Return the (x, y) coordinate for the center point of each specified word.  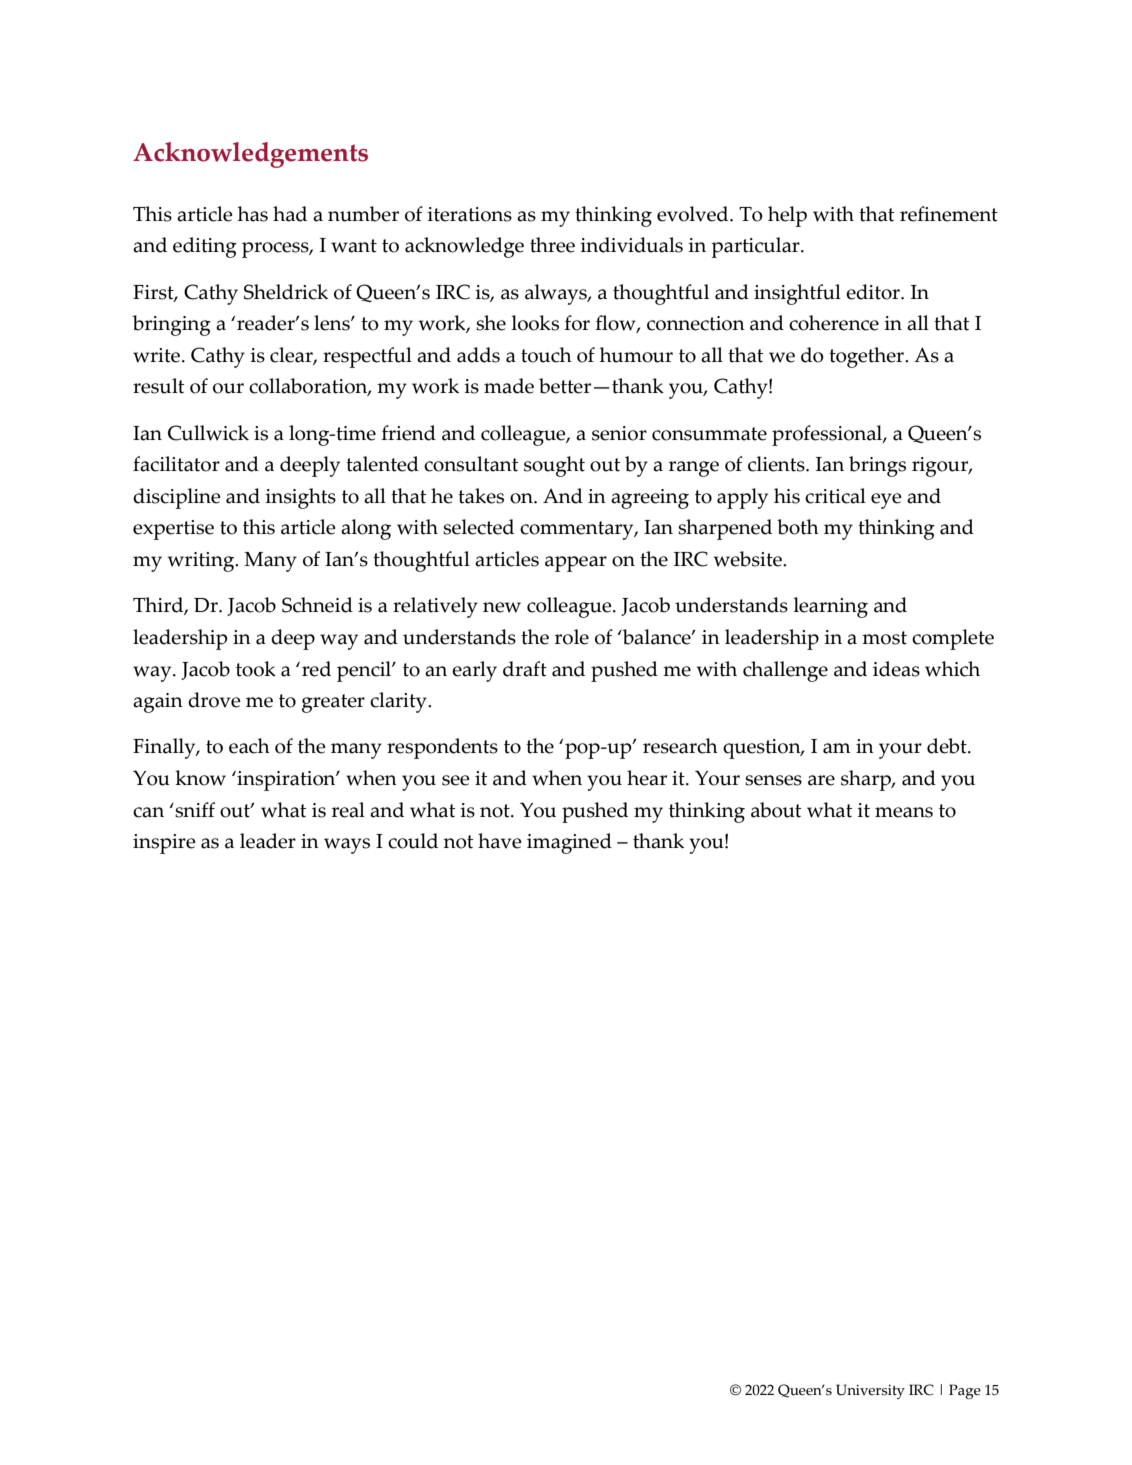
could (413, 841)
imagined (569, 843)
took (256, 669)
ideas (896, 669)
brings (877, 466)
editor (874, 292)
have (500, 841)
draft (525, 669)
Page (965, 1391)
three (552, 245)
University (870, 1391)
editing (205, 247)
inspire (164, 844)
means (904, 812)
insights (300, 498)
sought (554, 466)
